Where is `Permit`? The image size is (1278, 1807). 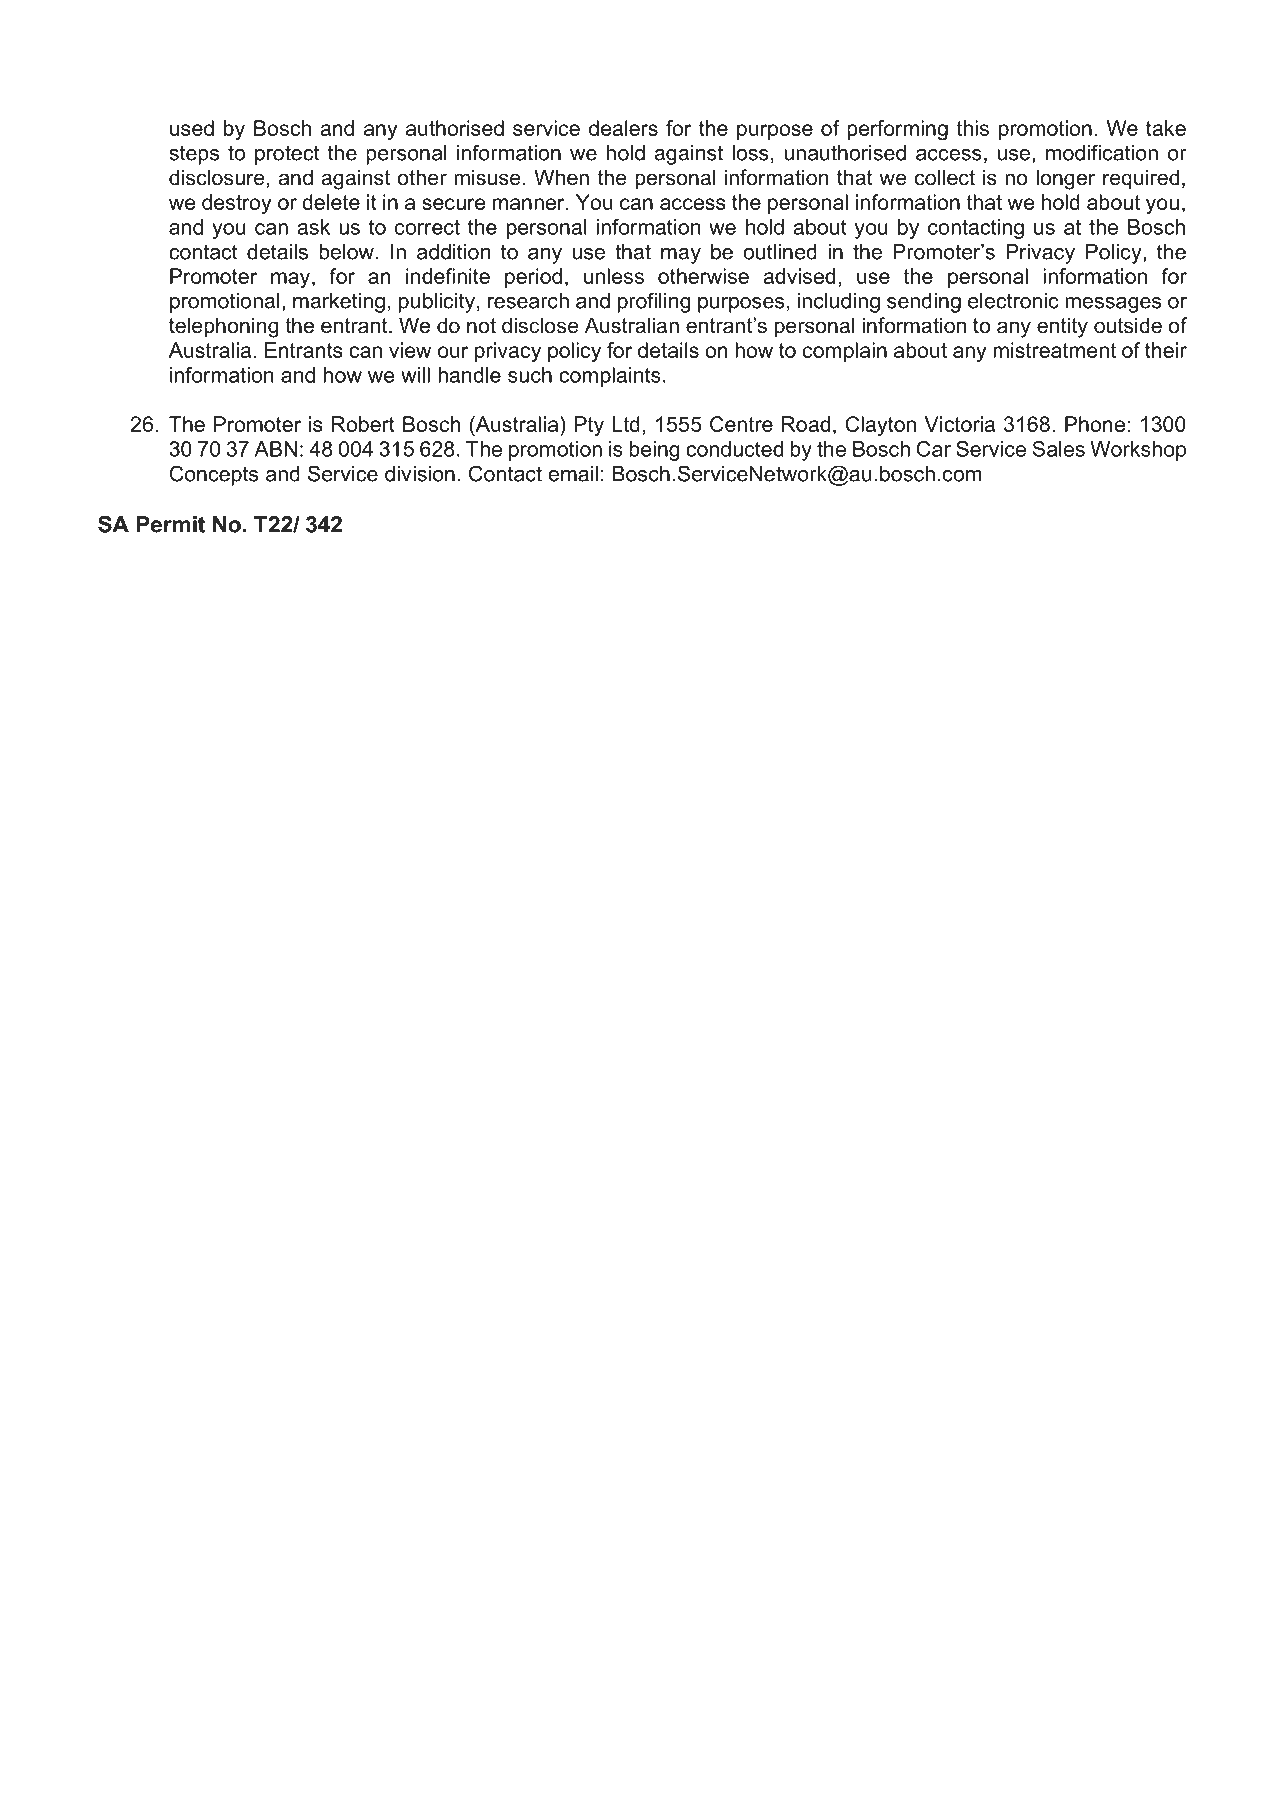
Permit is located at coordinates (170, 524).
